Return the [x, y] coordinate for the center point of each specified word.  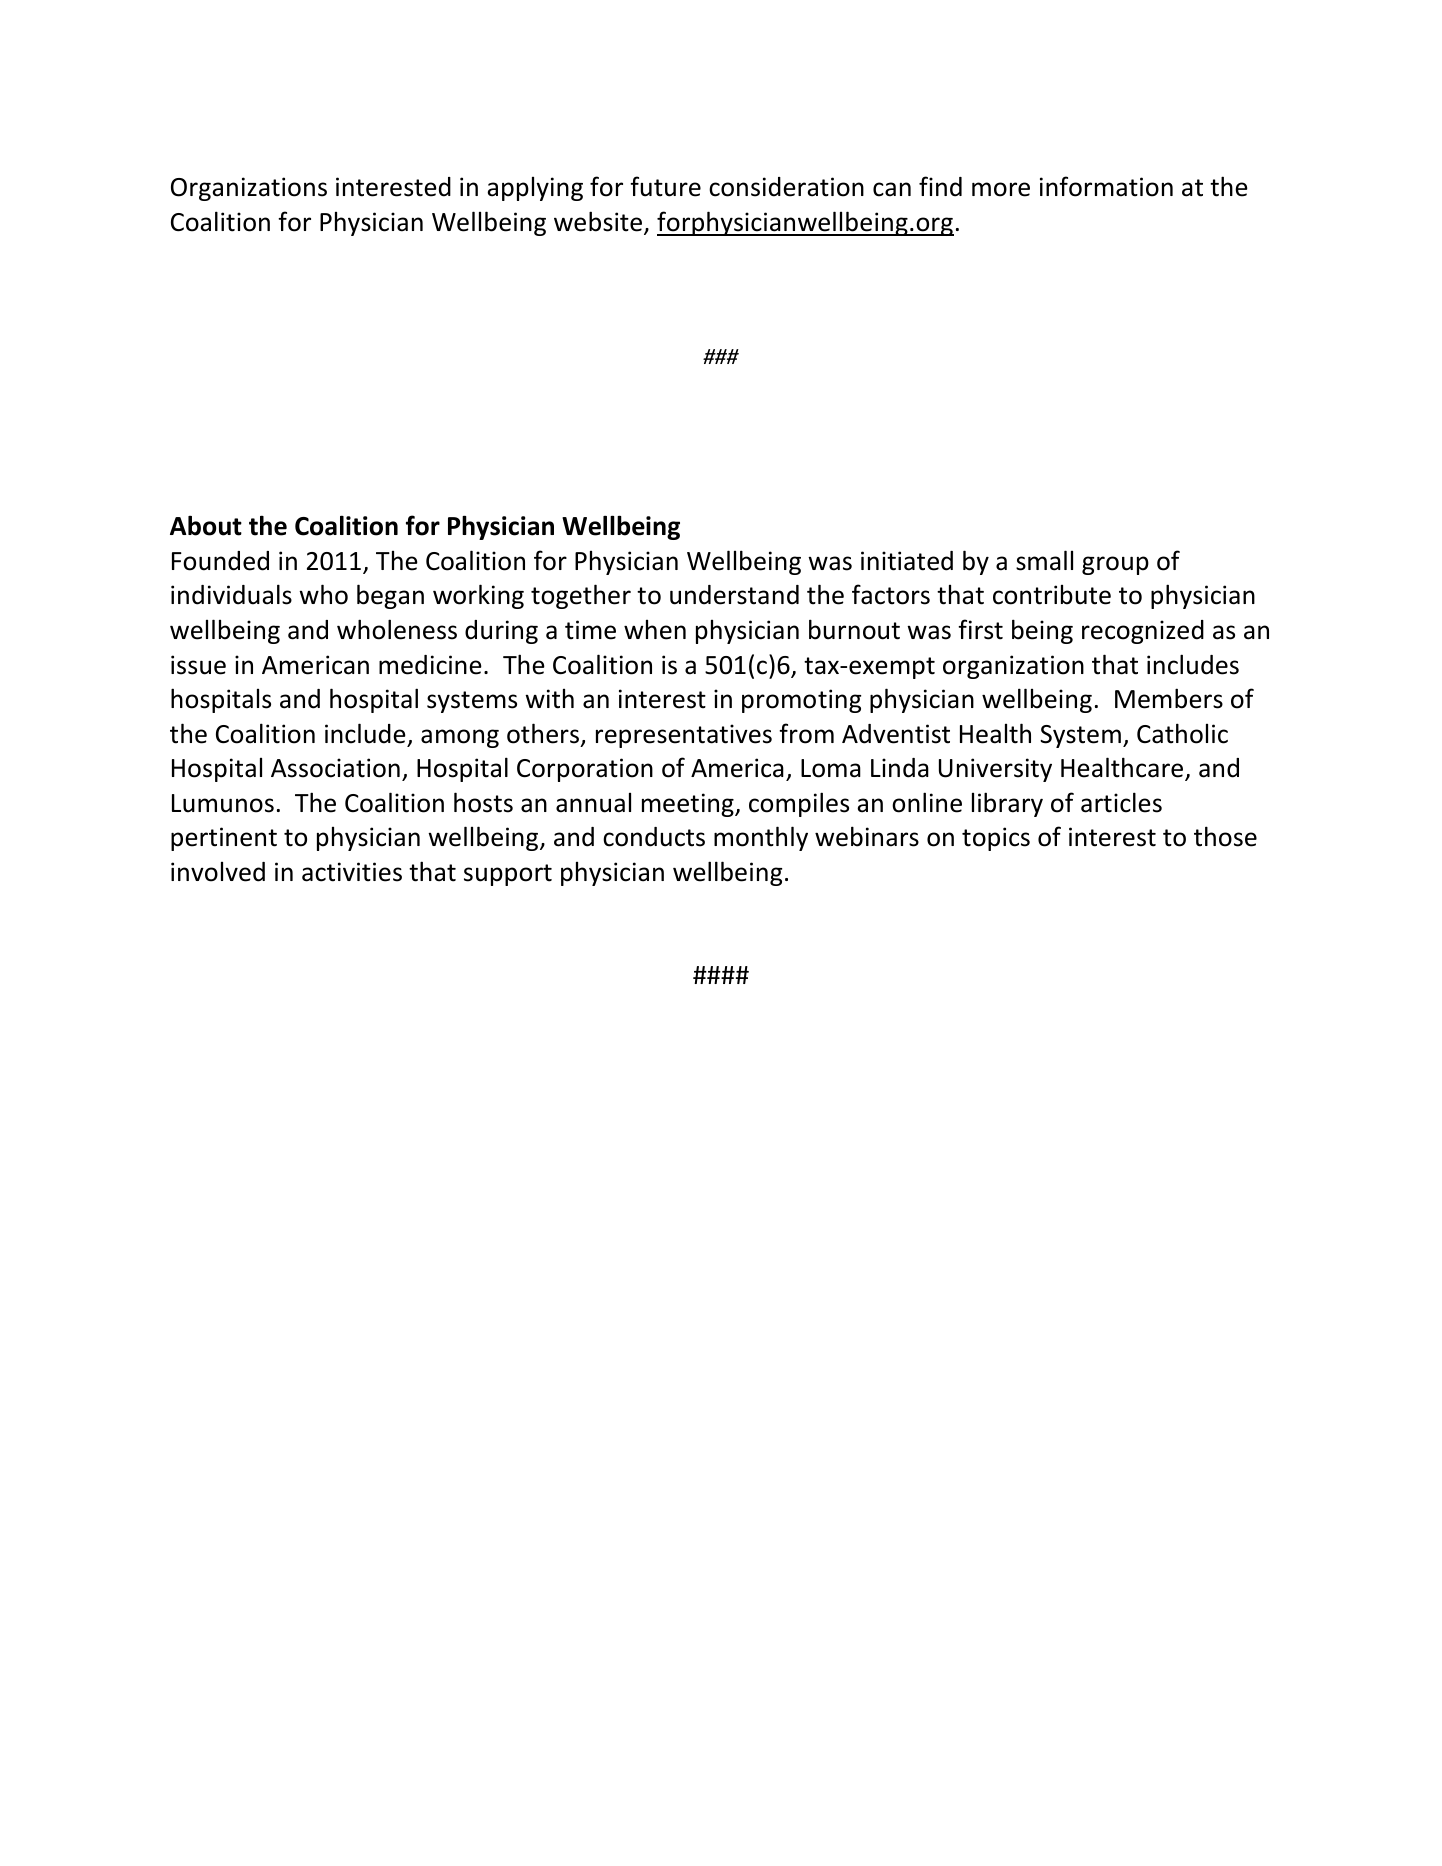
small [1044, 560]
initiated [907, 561]
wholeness [397, 629]
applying [535, 189]
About [206, 525]
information [1106, 186]
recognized [1143, 632]
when [655, 630]
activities [352, 872]
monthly [761, 838]
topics [996, 839]
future [665, 186]
